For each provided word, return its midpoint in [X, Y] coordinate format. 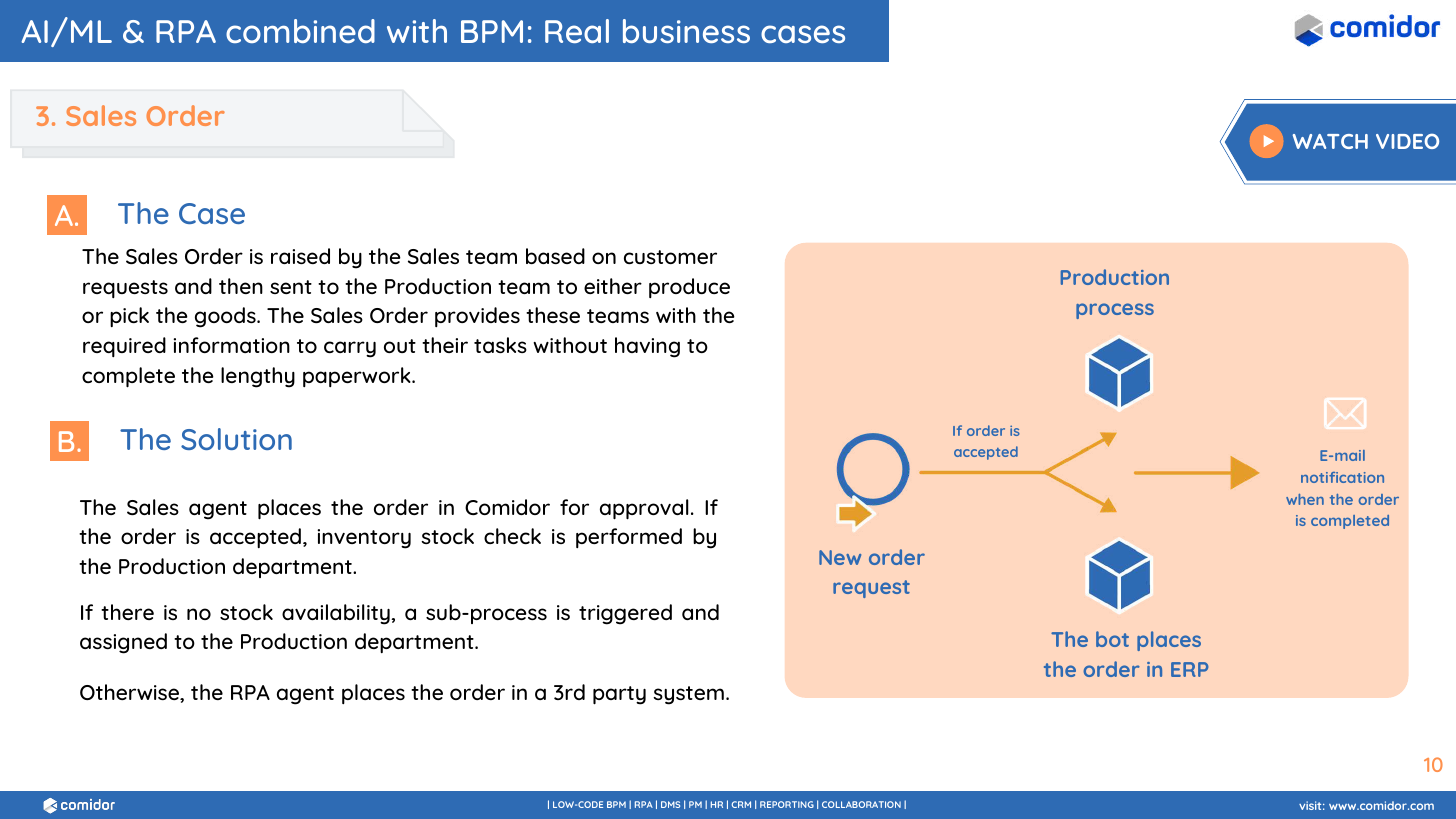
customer [670, 257]
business [686, 31]
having [647, 347]
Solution [236, 439]
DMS [670, 804]
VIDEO [1407, 141]
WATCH [1330, 141]
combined [300, 31]
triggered [625, 614]
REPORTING [787, 804]
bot [1112, 639]
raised [300, 256]
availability [337, 614]
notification [1342, 477]
